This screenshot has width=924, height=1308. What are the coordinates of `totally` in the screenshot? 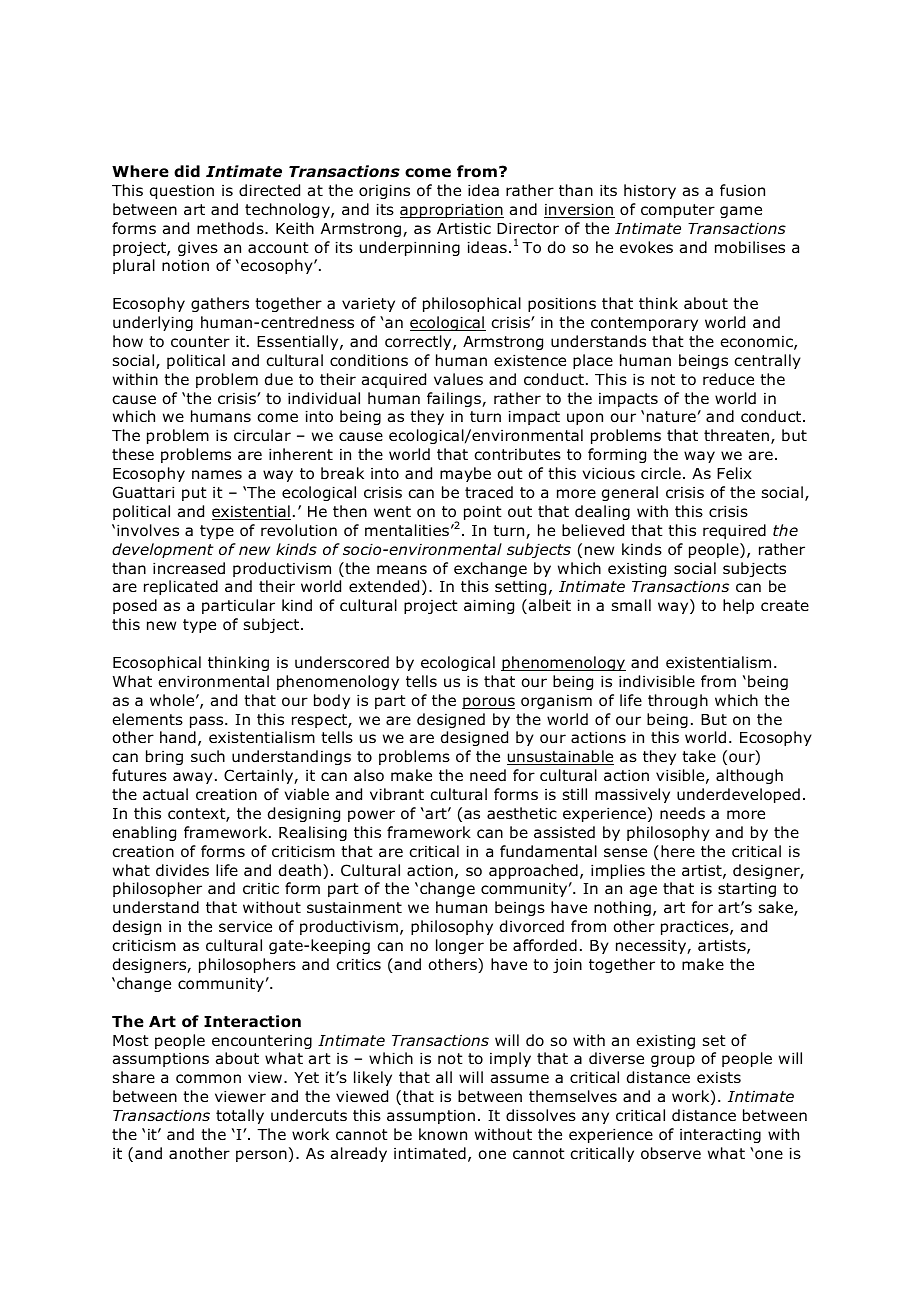 It's located at (240, 1116).
